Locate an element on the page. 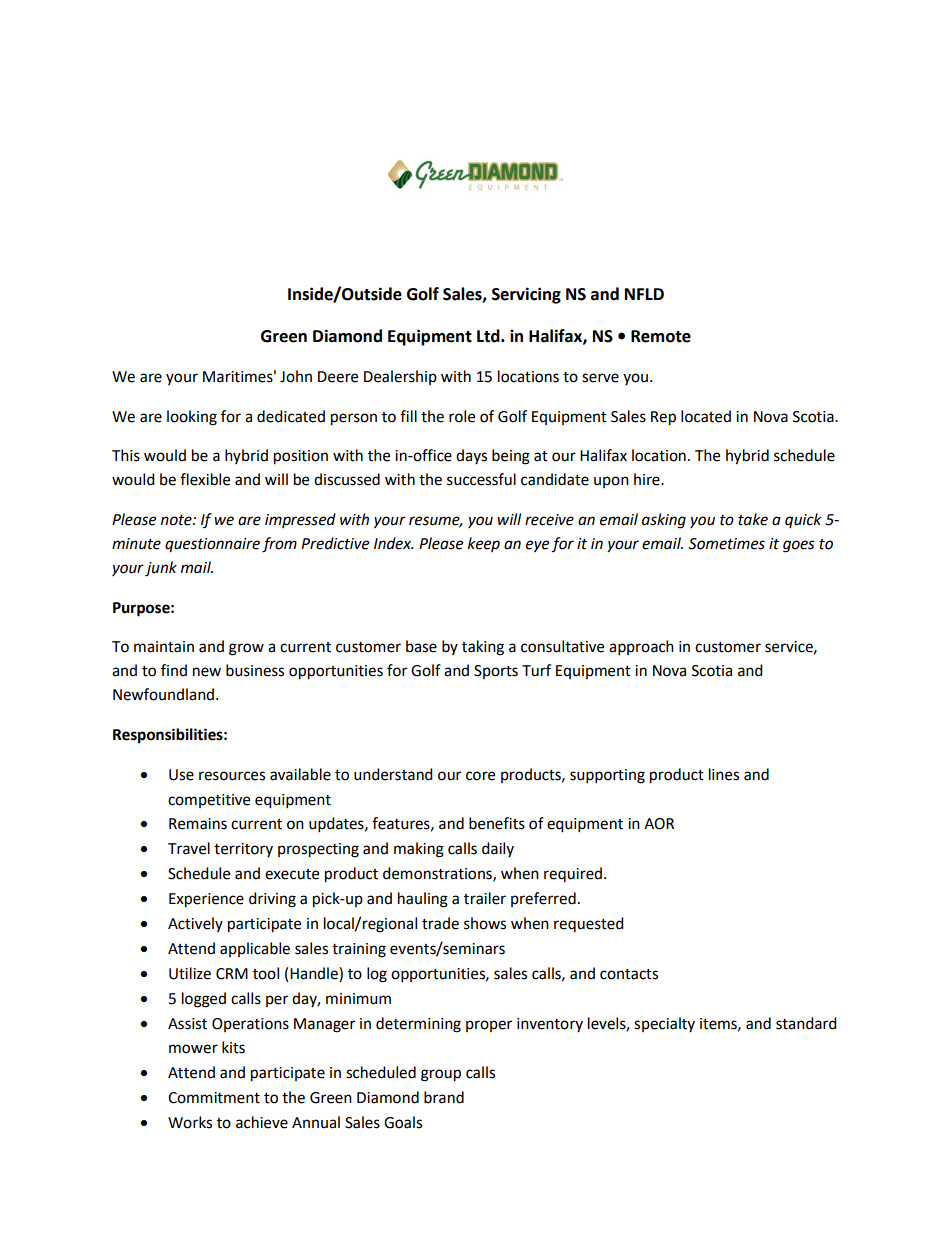  lines is located at coordinates (724, 774).
